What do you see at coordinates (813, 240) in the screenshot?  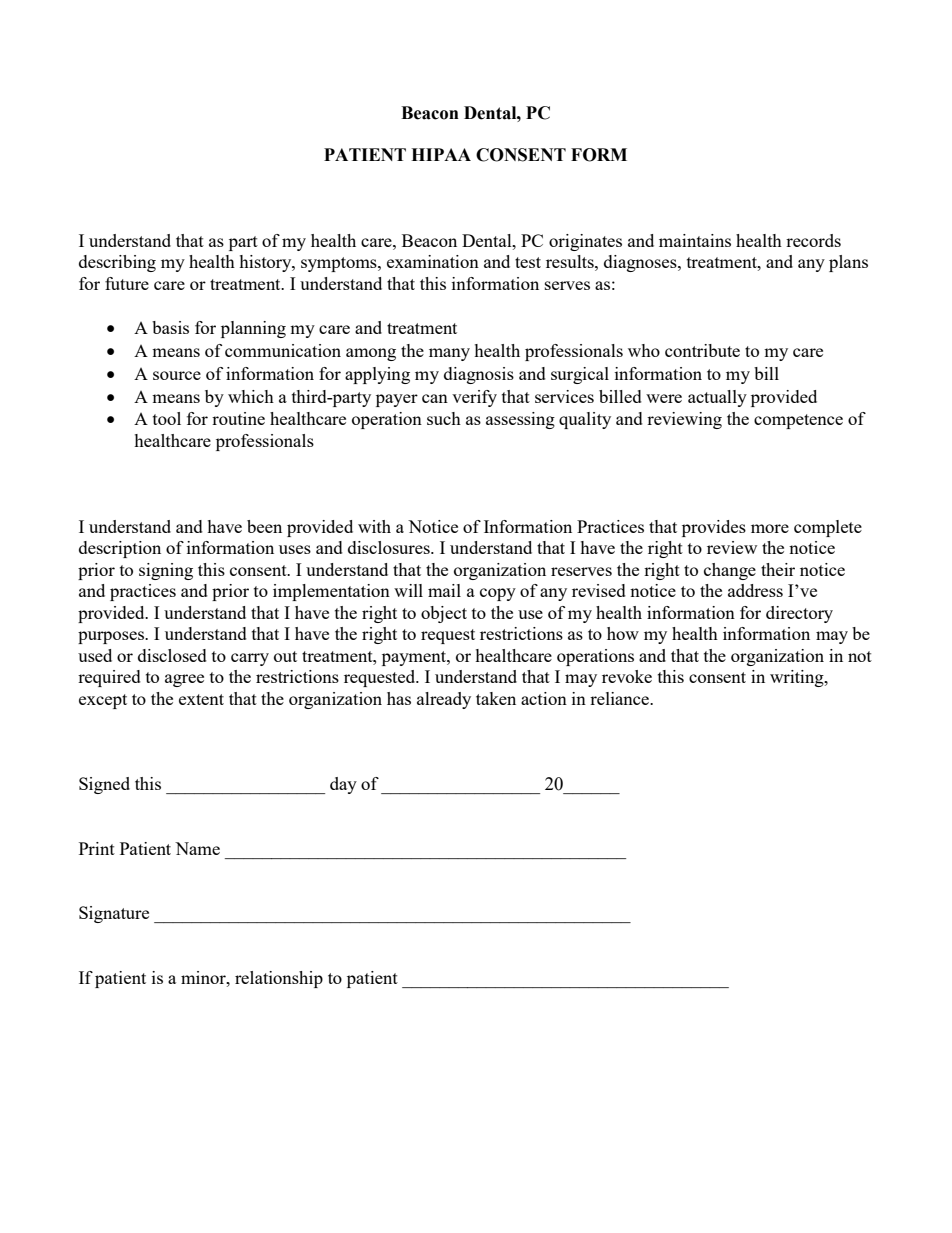 I see `records` at bounding box center [813, 240].
